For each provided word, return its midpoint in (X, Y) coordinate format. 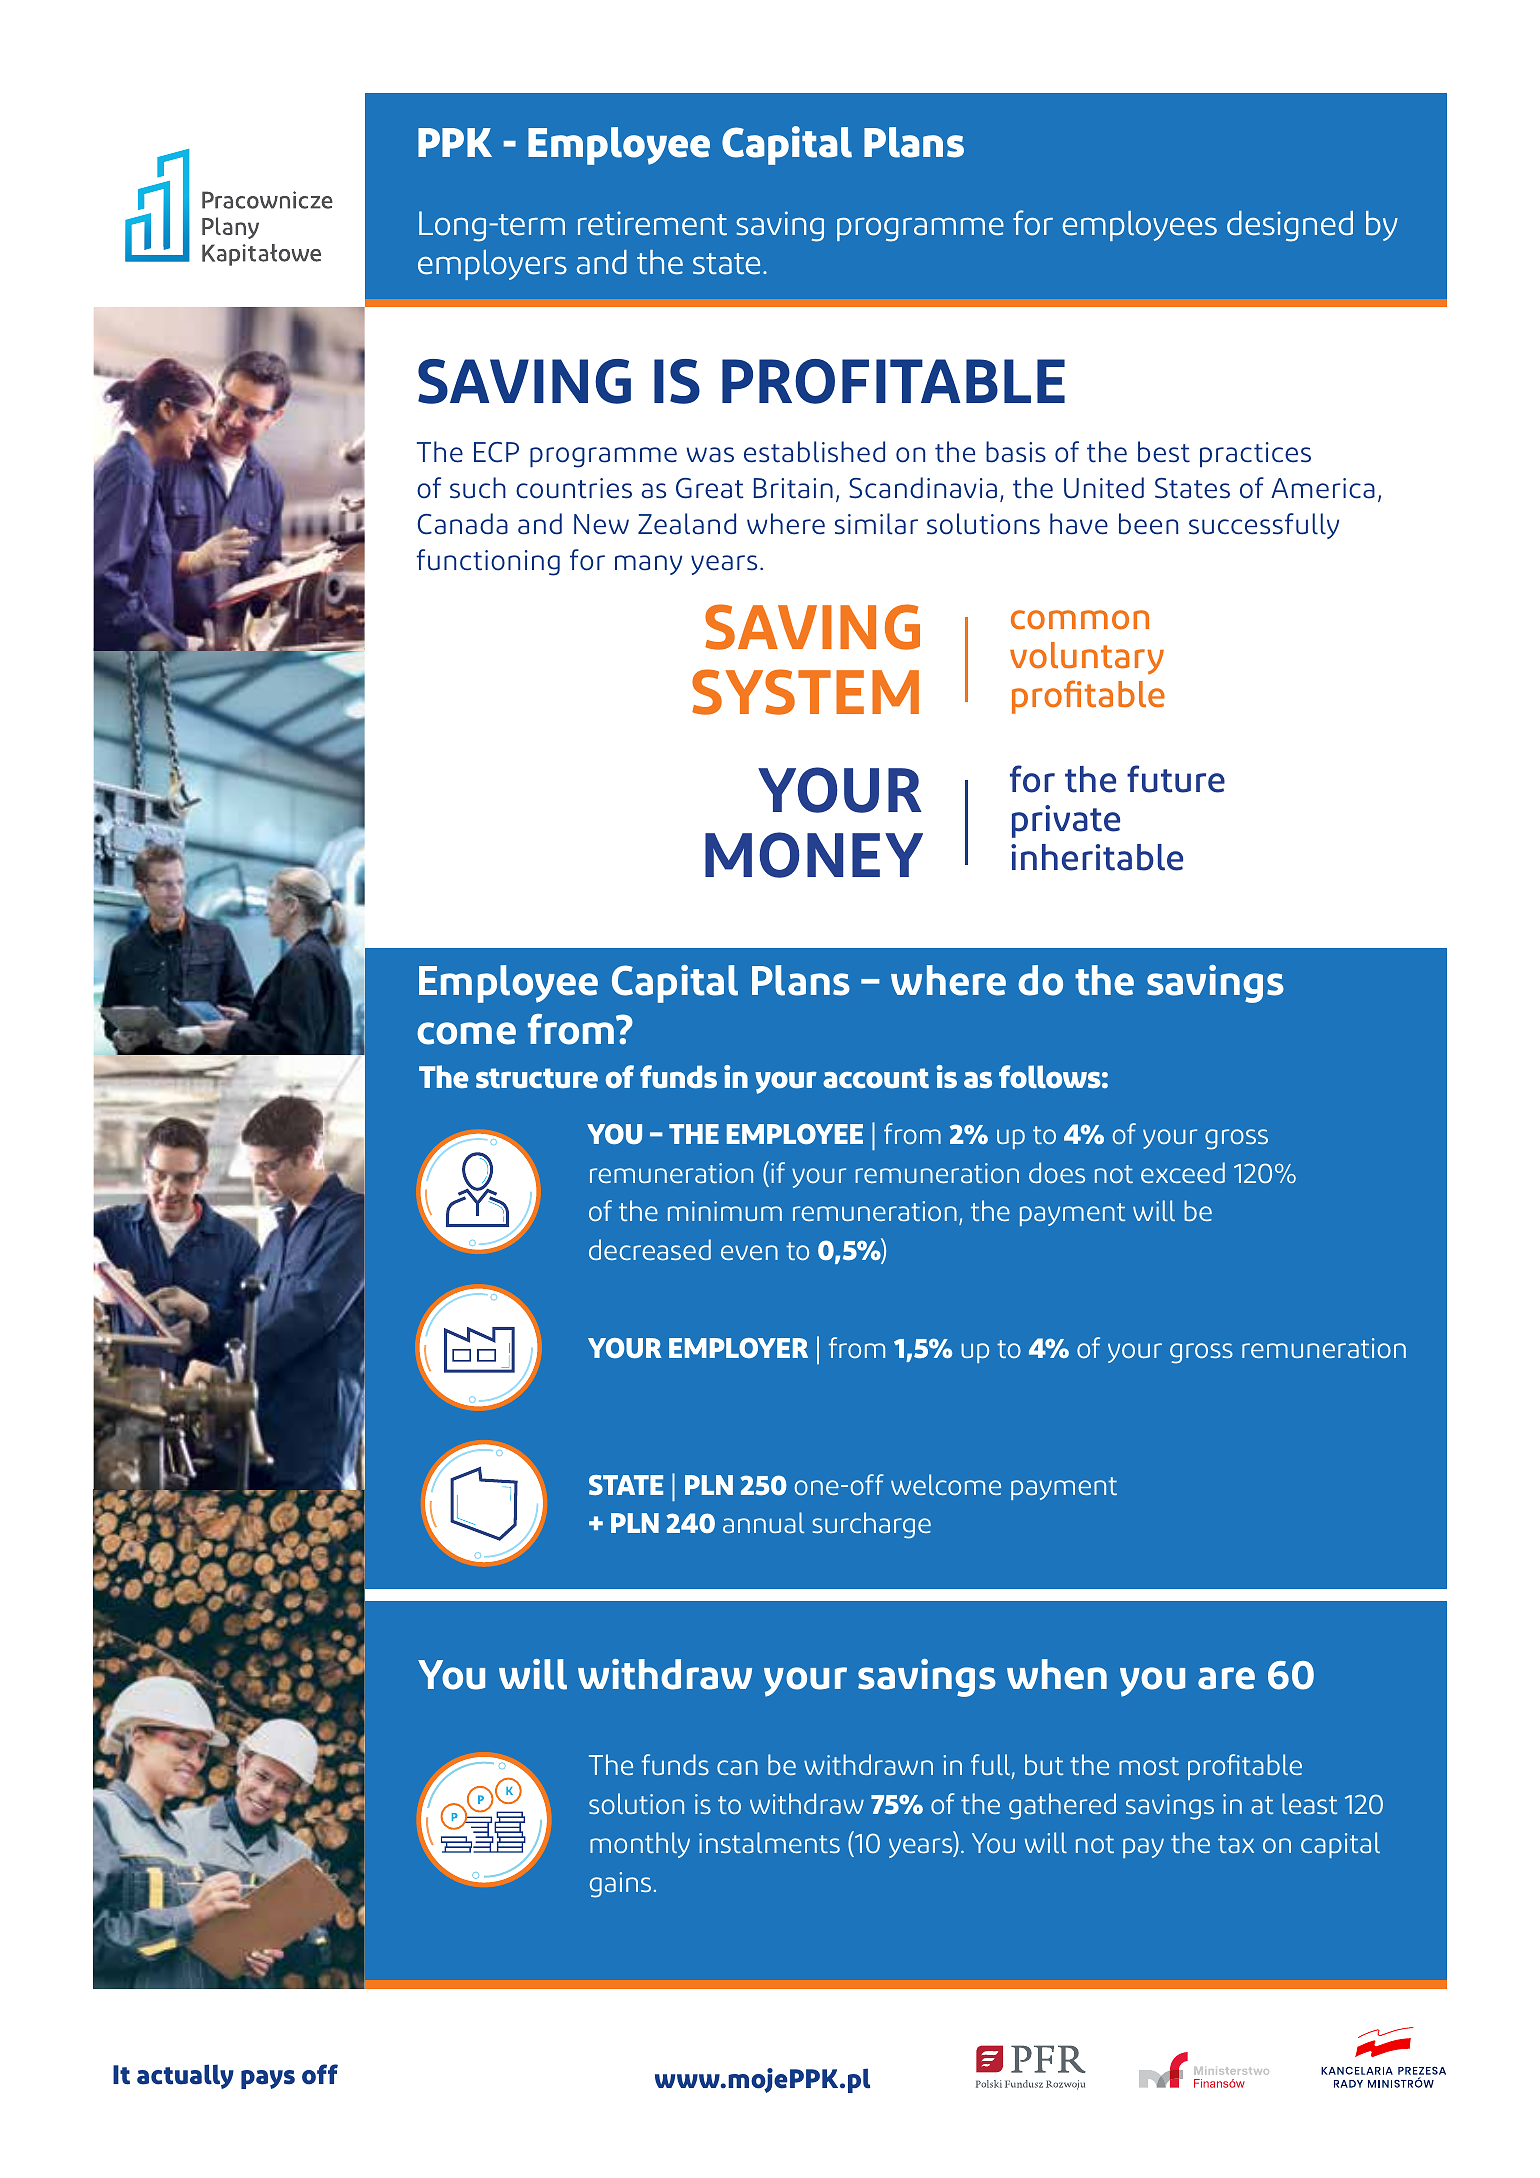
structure (537, 1078)
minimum (725, 1211)
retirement (652, 223)
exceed (1183, 1172)
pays (268, 2079)
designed (1290, 226)
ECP (496, 452)
